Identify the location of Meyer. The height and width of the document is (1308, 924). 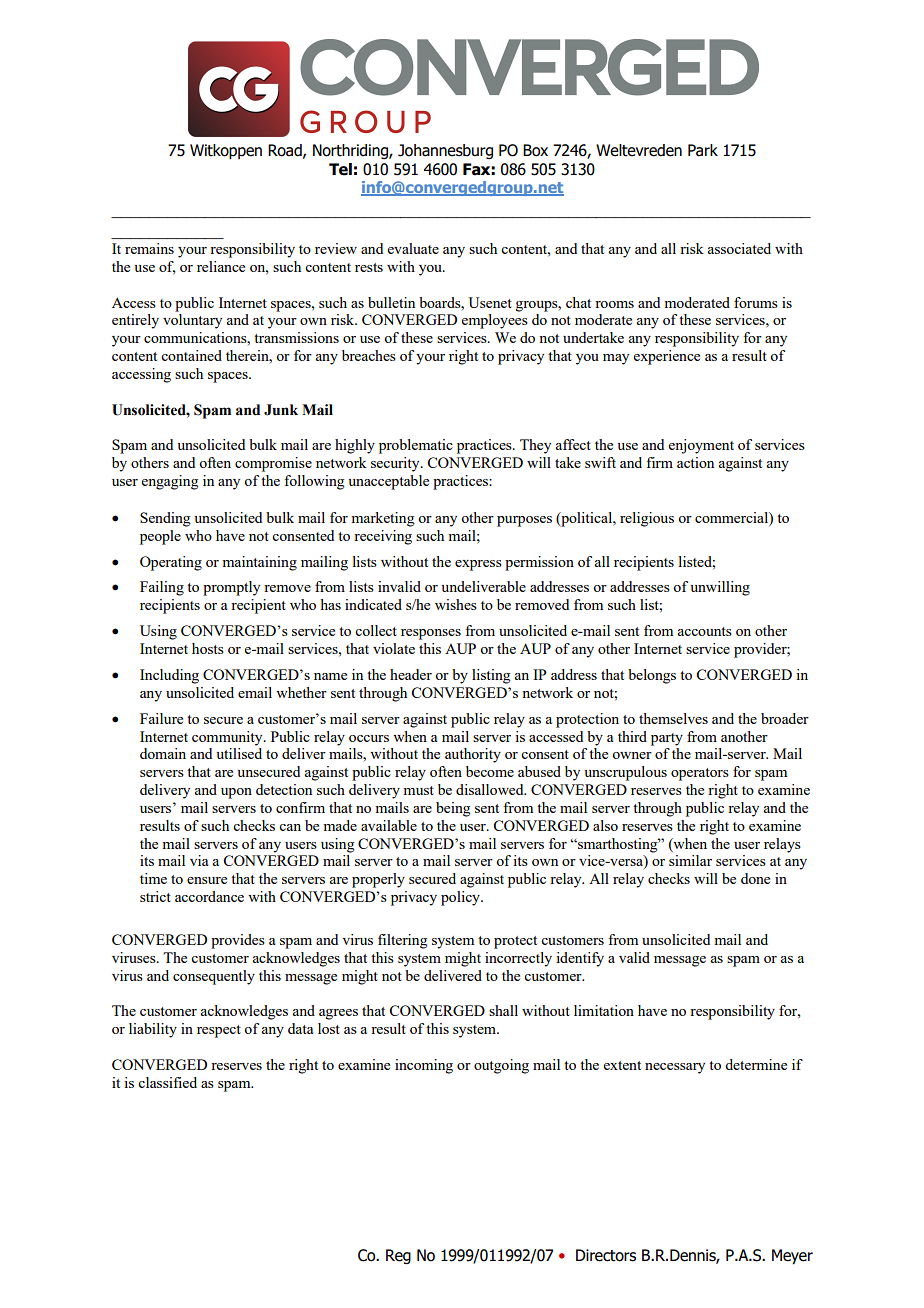
(792, 1257).
